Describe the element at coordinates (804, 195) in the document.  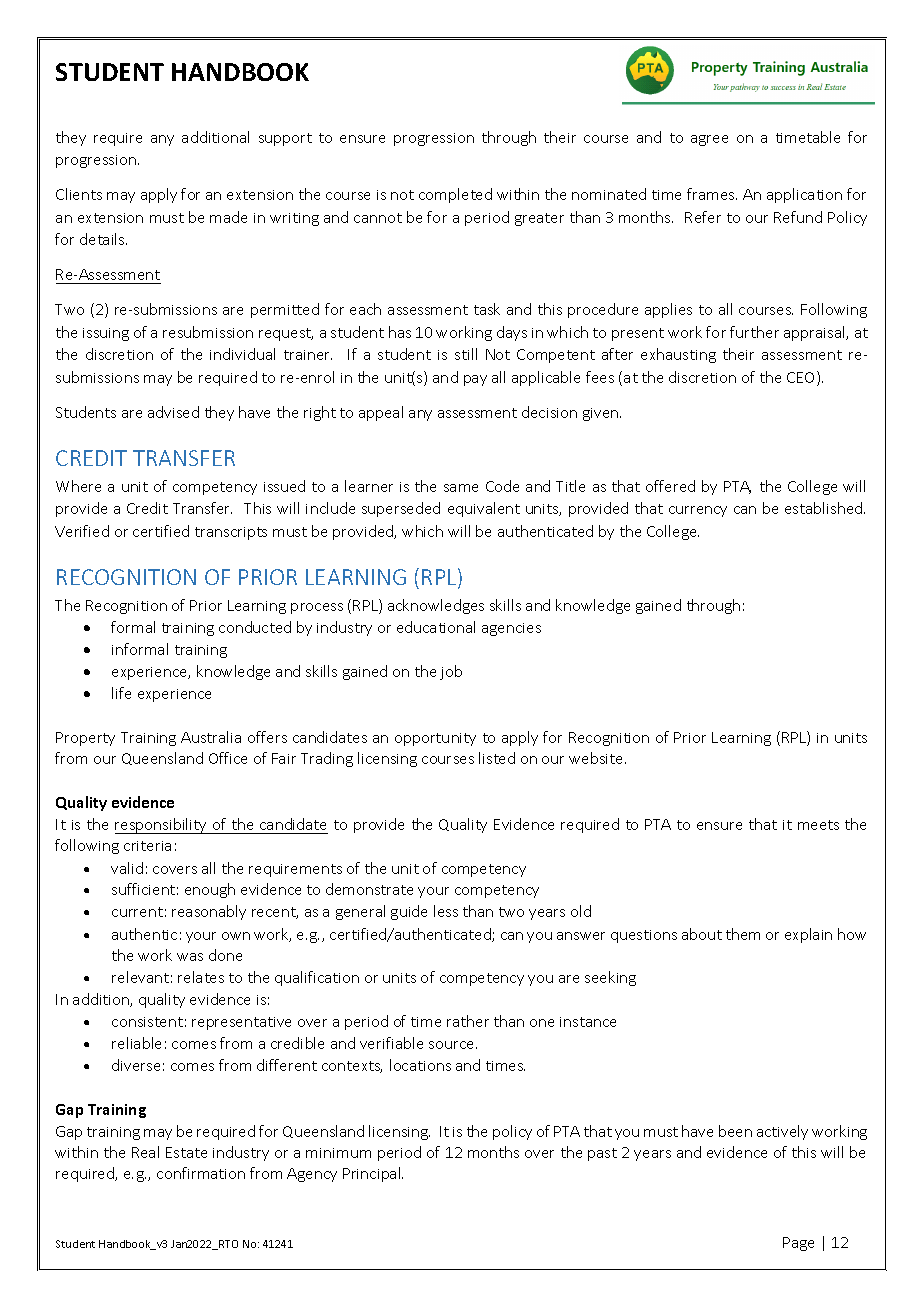
I see `application` at that location.
